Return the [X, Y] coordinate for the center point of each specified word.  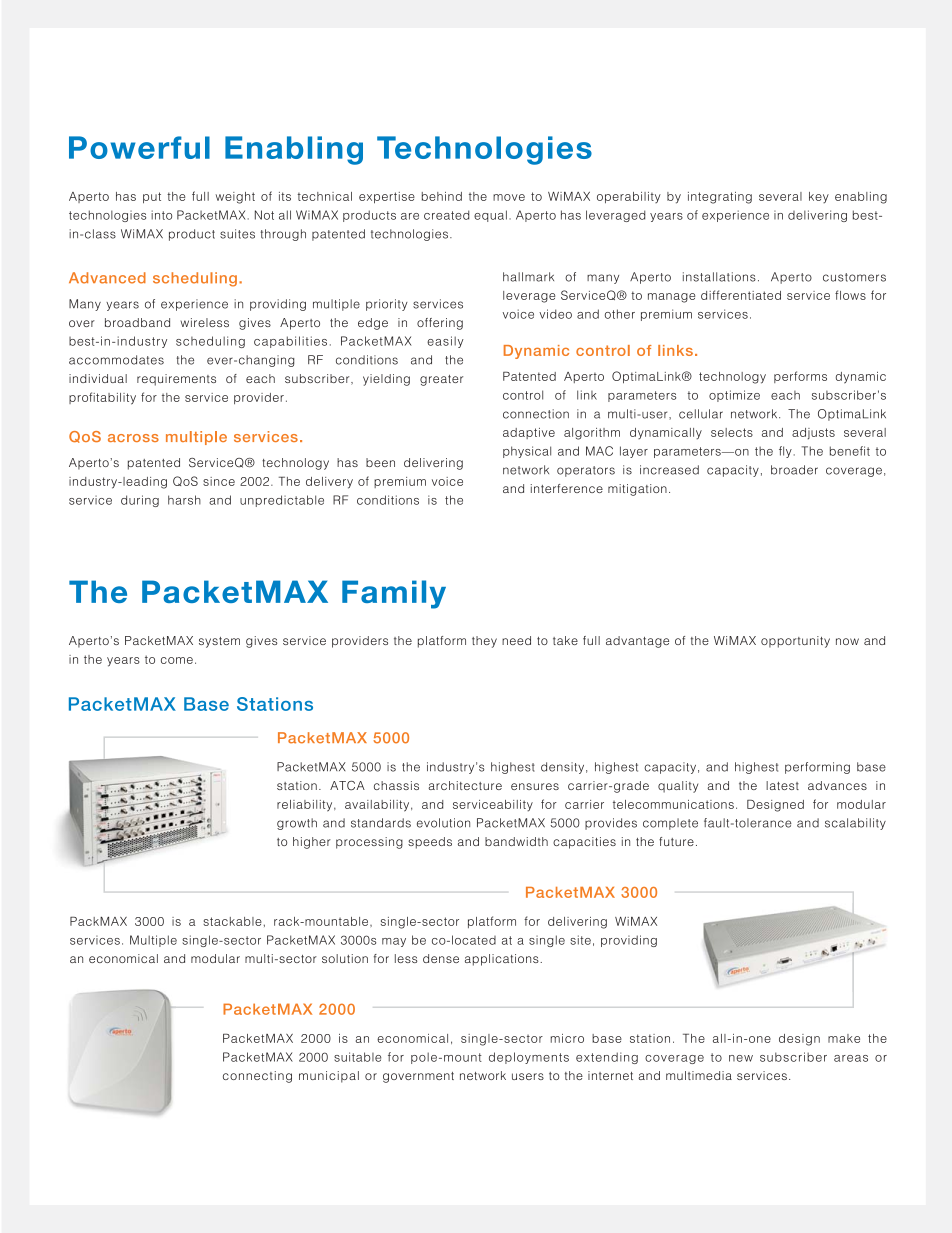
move [509, 197]
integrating [720, 198]
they [484, 642]
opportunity [795, 642]
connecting [257, 1077]
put [152, 198]
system [219, 642]
